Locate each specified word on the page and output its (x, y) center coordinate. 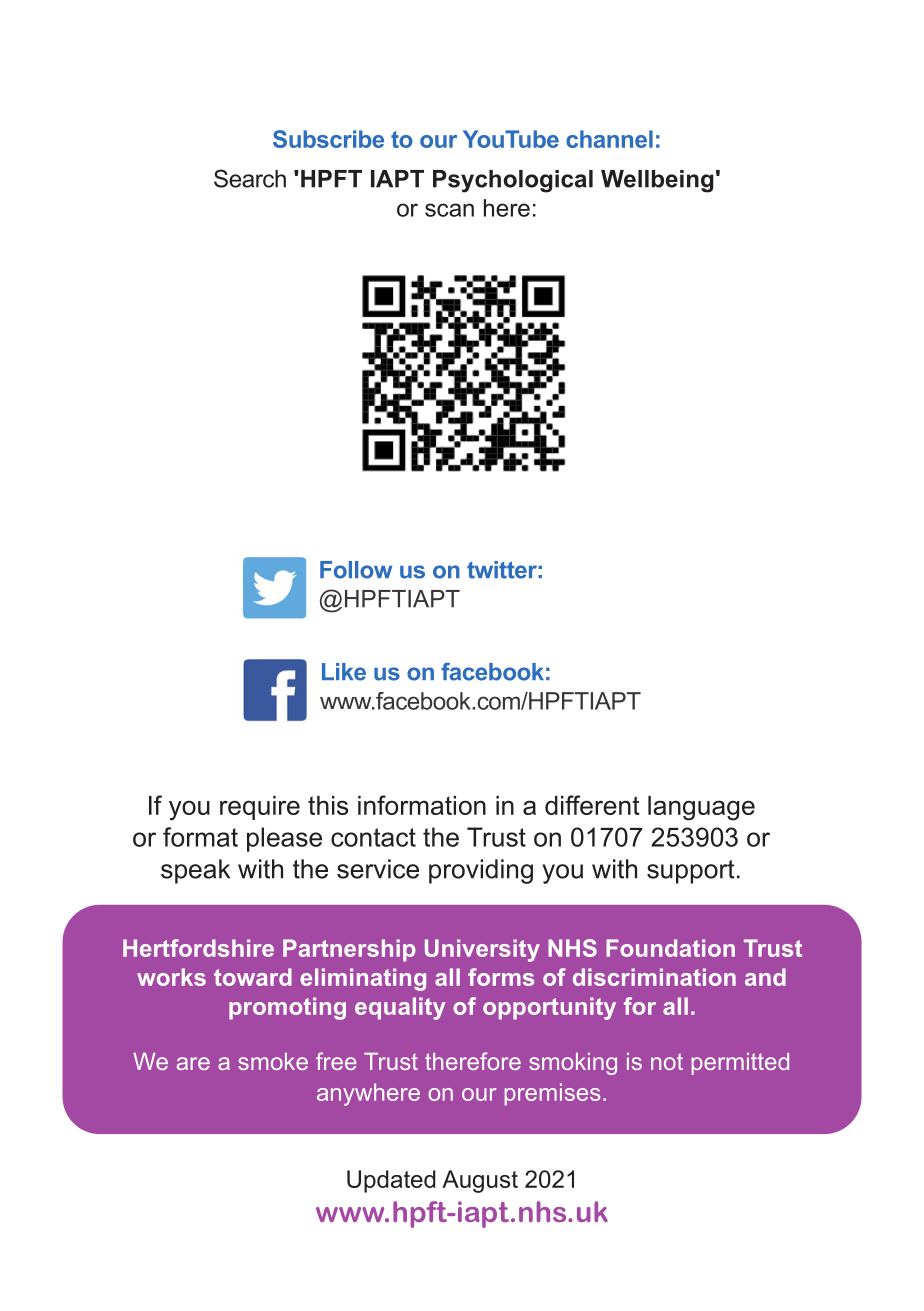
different (592, 805)
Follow (356, 570)
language (701, 808)
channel (609, 139)
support (691, 872)
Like (344, 672)
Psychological (513, 181)
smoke (273, 1061)
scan (449, 210)
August (480, 1181)
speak (195, 871)
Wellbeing (657, 181)
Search (250, 178)
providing (481, 871)
